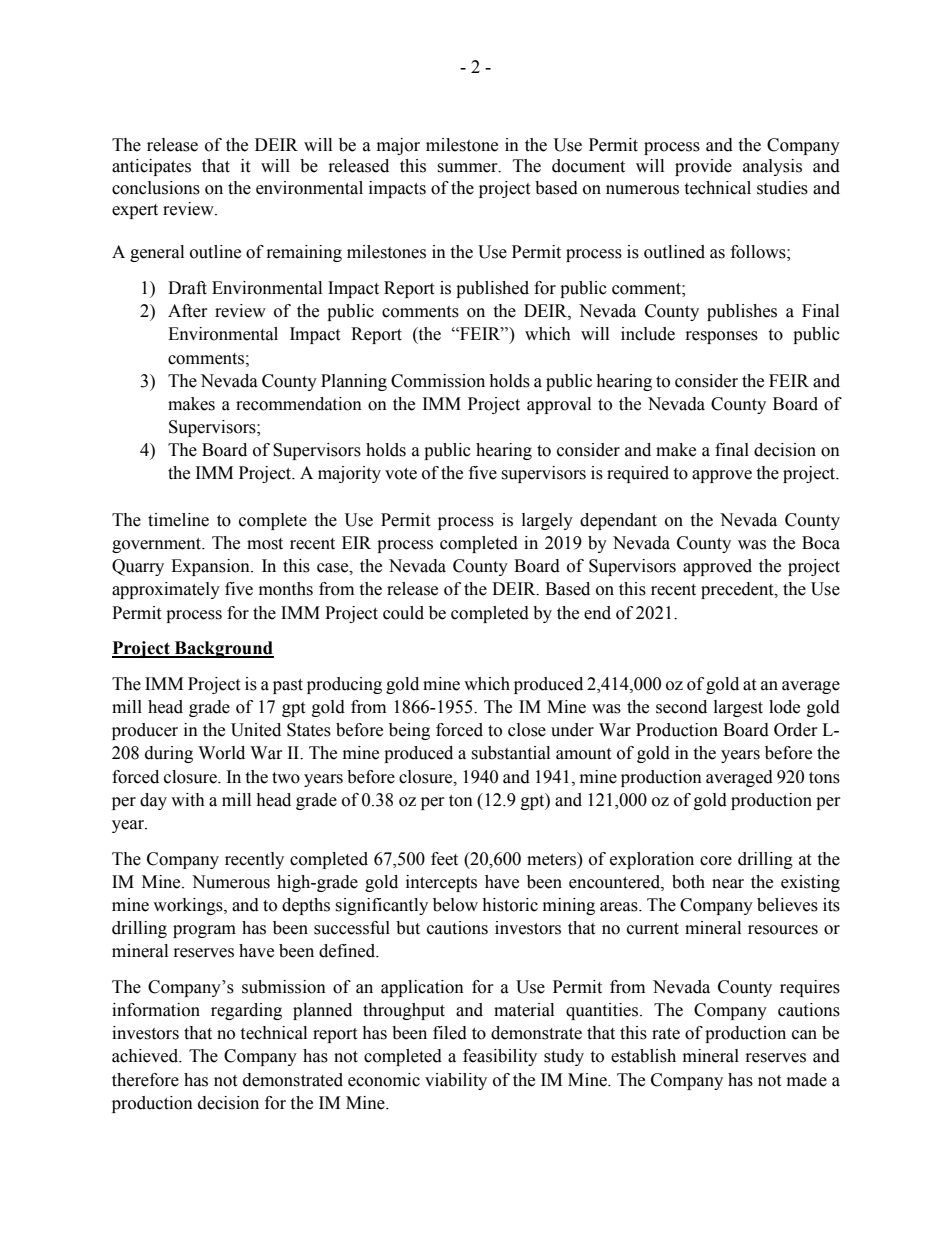  What do you see at coordinates (401, 474) in the screenshot?
I see `vote` at bounding box center [401, 474].
